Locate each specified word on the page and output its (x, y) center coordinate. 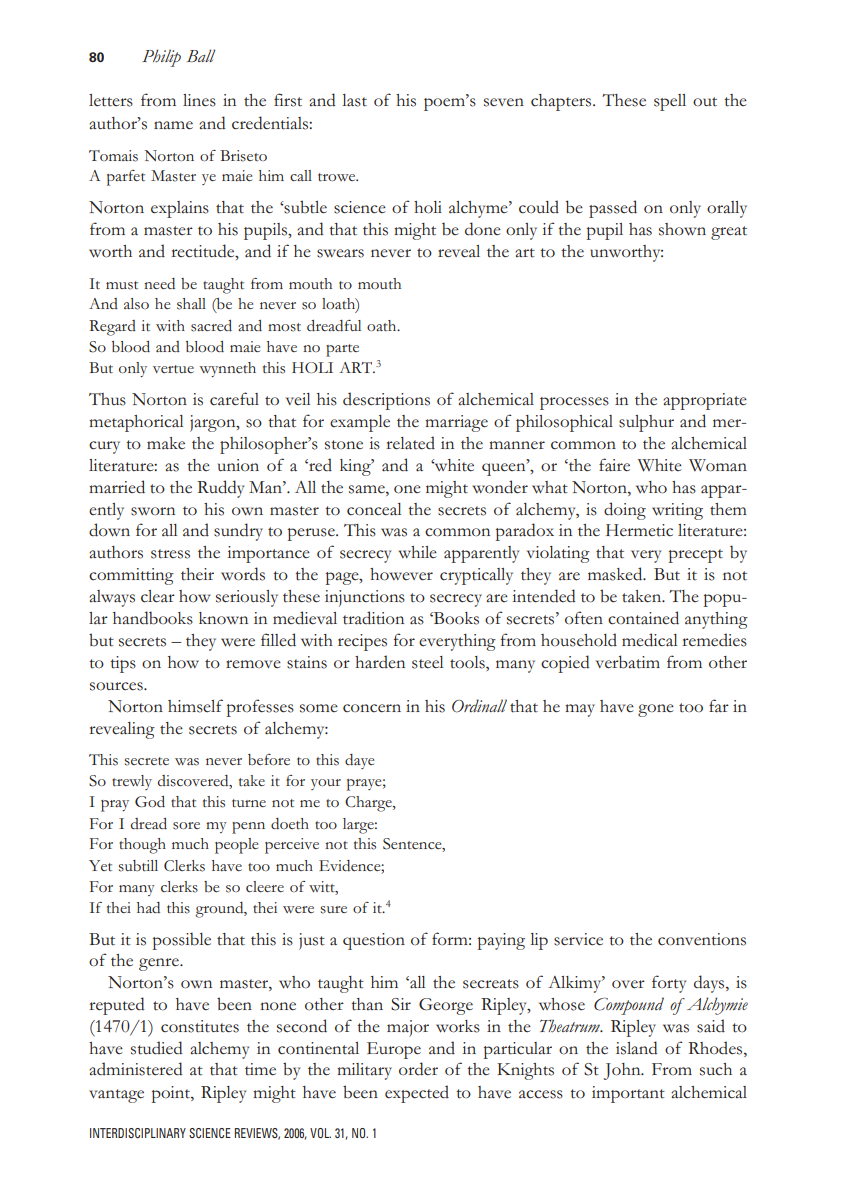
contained (643, 618)
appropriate (705, 401)
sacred (211, 326)
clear (158, 596)
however (401, 574)
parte (342, 350)
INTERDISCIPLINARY (138, 1133)
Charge (369, 804)
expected (417, 1094)
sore (186, 826)
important (628, 1094)
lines (199, 100)
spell (670, 102)
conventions (702, 939)
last (354, 100)
